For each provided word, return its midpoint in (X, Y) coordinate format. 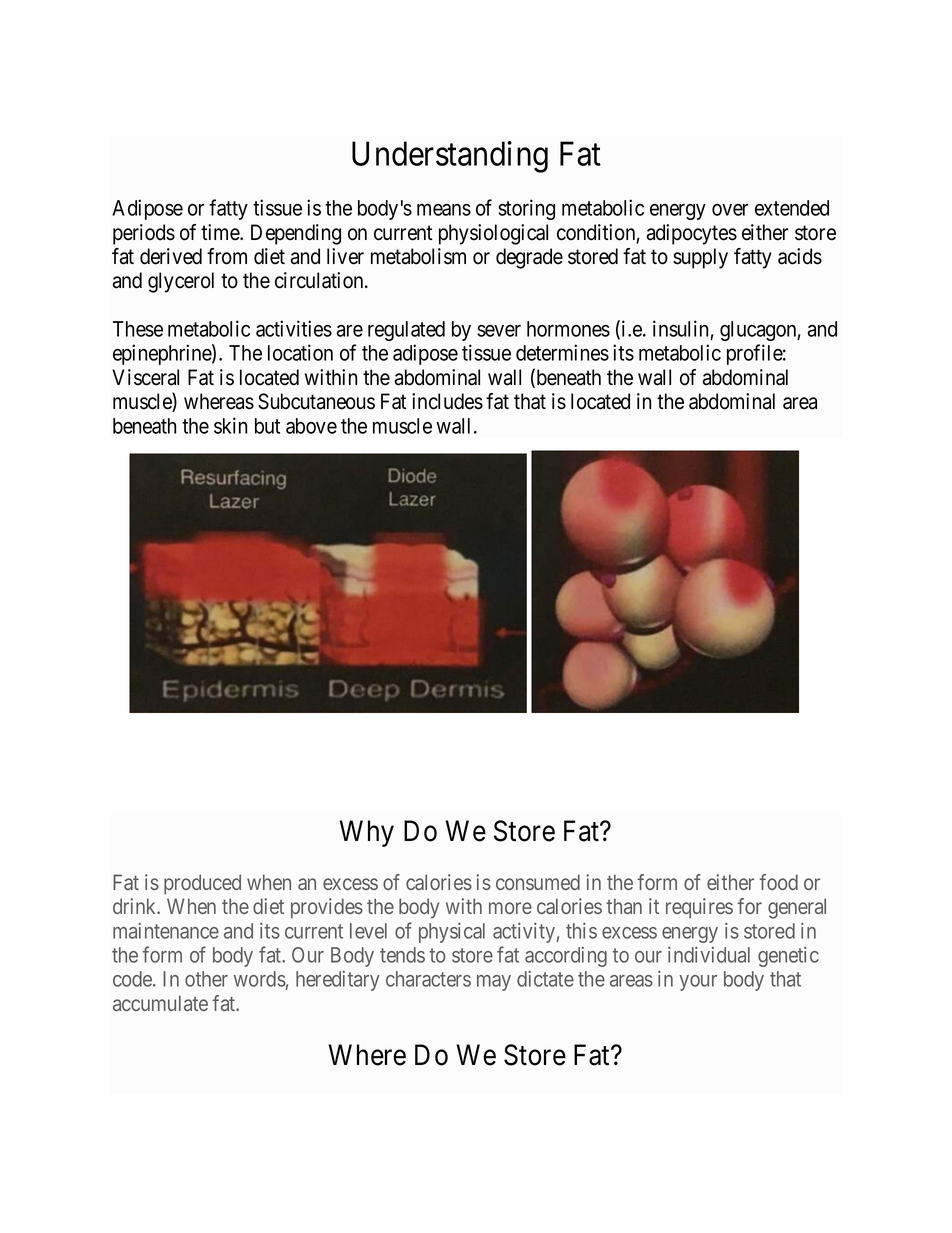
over (730, 210)
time (221, 232)
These (138, 329)
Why (366, 833)
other (206, 979)
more (510, 908)
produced (202, 884)
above (311, 426)
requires (699, 908)
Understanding (450, 157)
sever (499, 331)
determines (562, 352)
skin (230, 425)
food (778, 882)
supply (700, 258)
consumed (538, 882)
